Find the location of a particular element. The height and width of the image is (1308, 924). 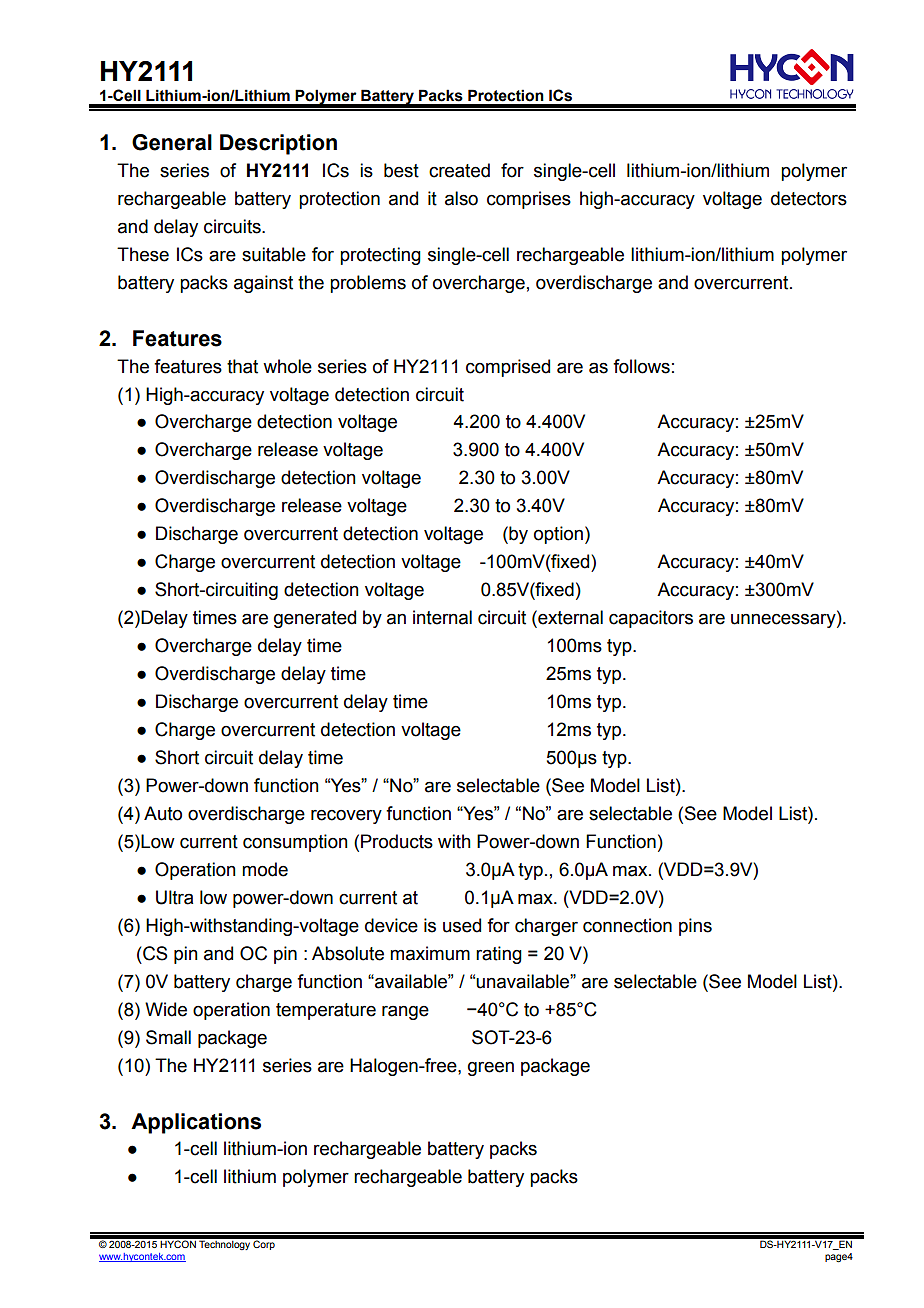

that is located at coordinates (242, 366).
